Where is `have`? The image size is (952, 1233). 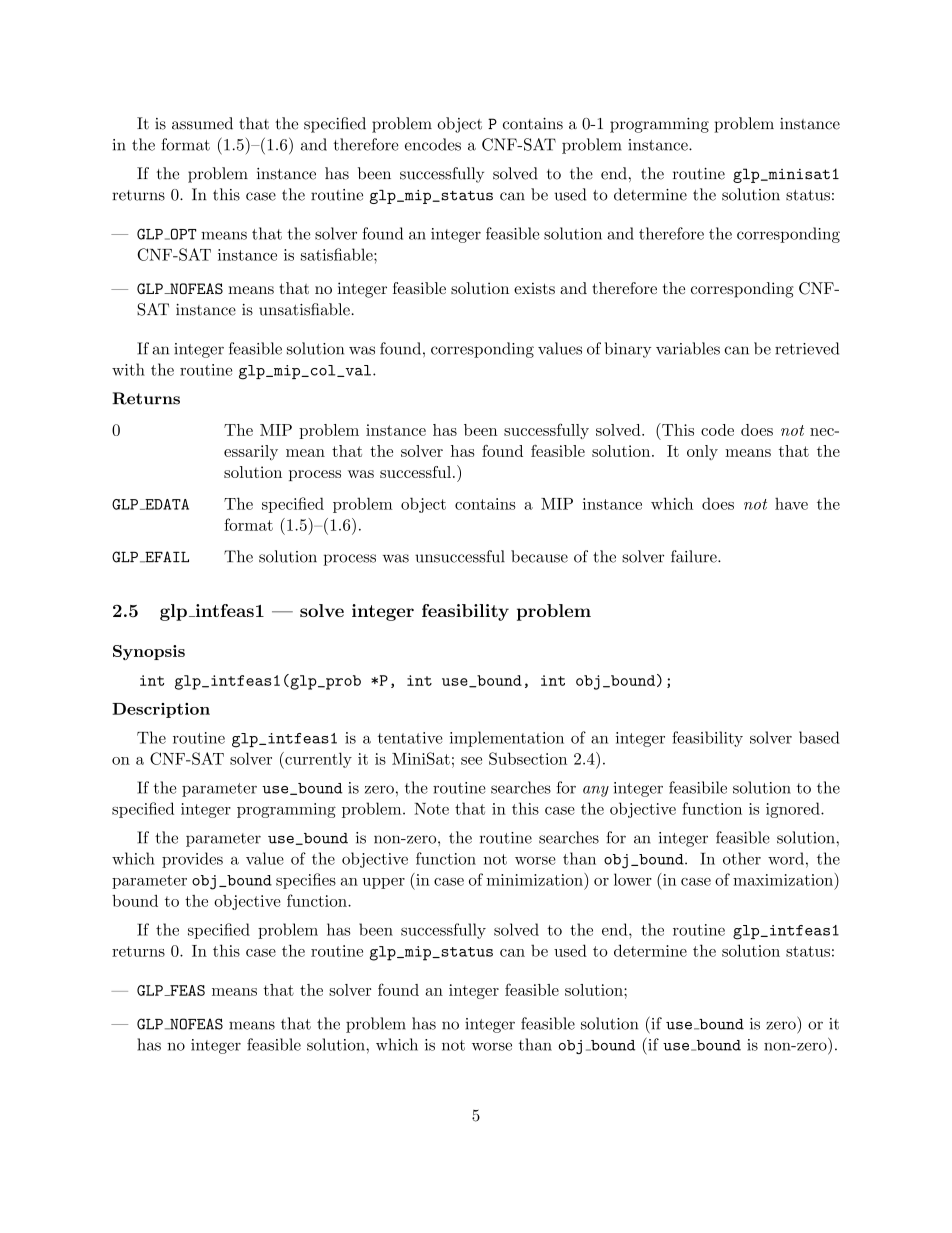 have is located at coordinates (791, 503).
